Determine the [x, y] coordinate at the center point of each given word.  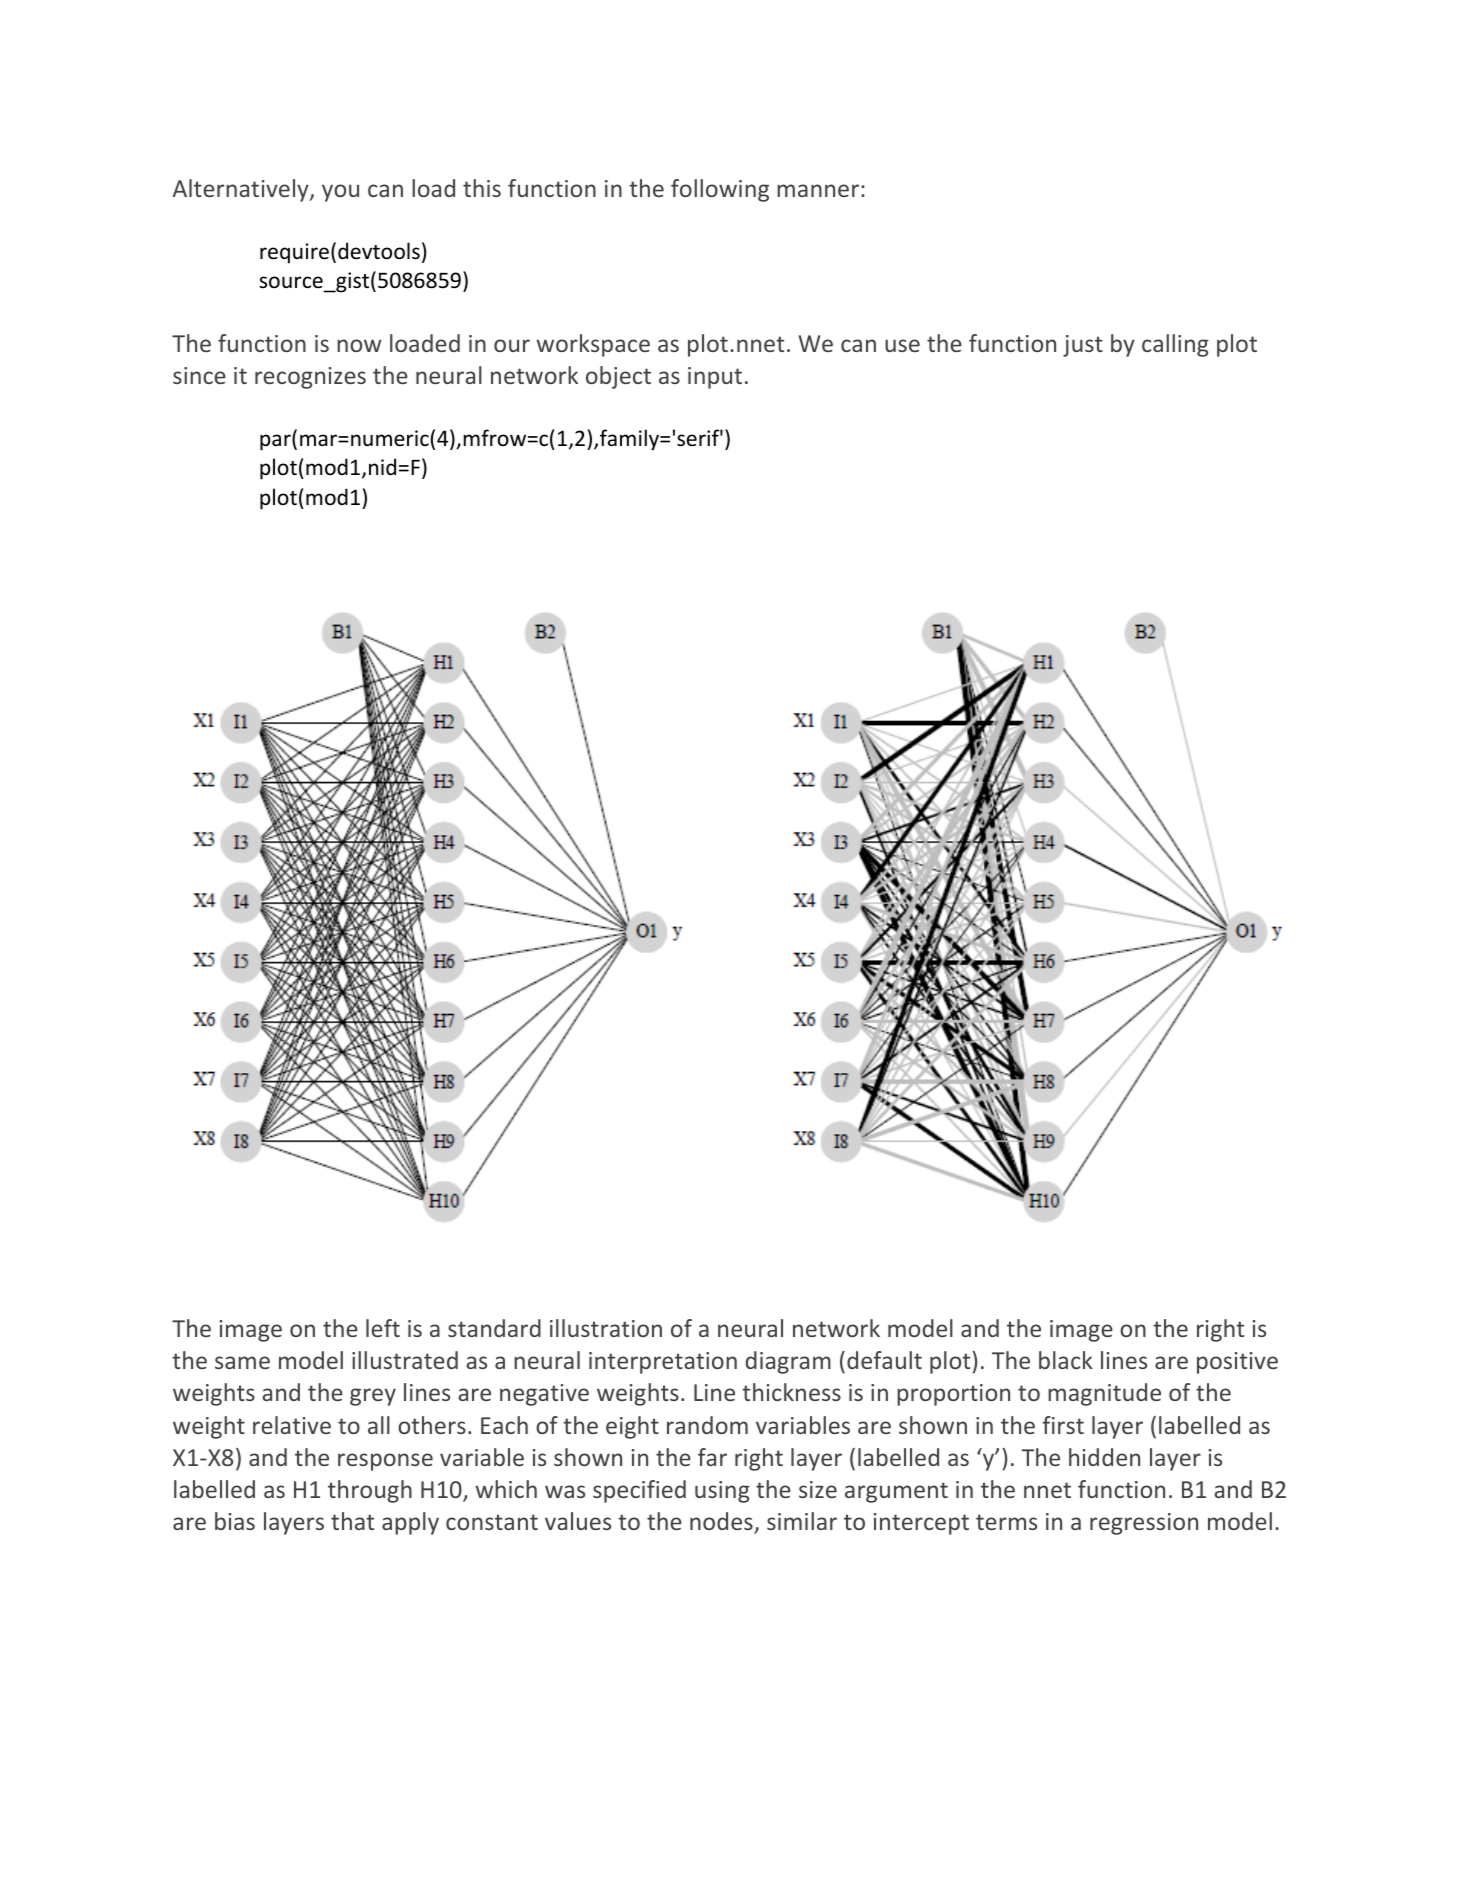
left [383, 1328]
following [720, 190]
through [370, 1491]
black [1066, 1360]
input [715, 378]
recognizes [310, 378]
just [1083, 346]
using [722, 1492]
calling [1175, 345]
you [340, 193]
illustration [606, 1328]
